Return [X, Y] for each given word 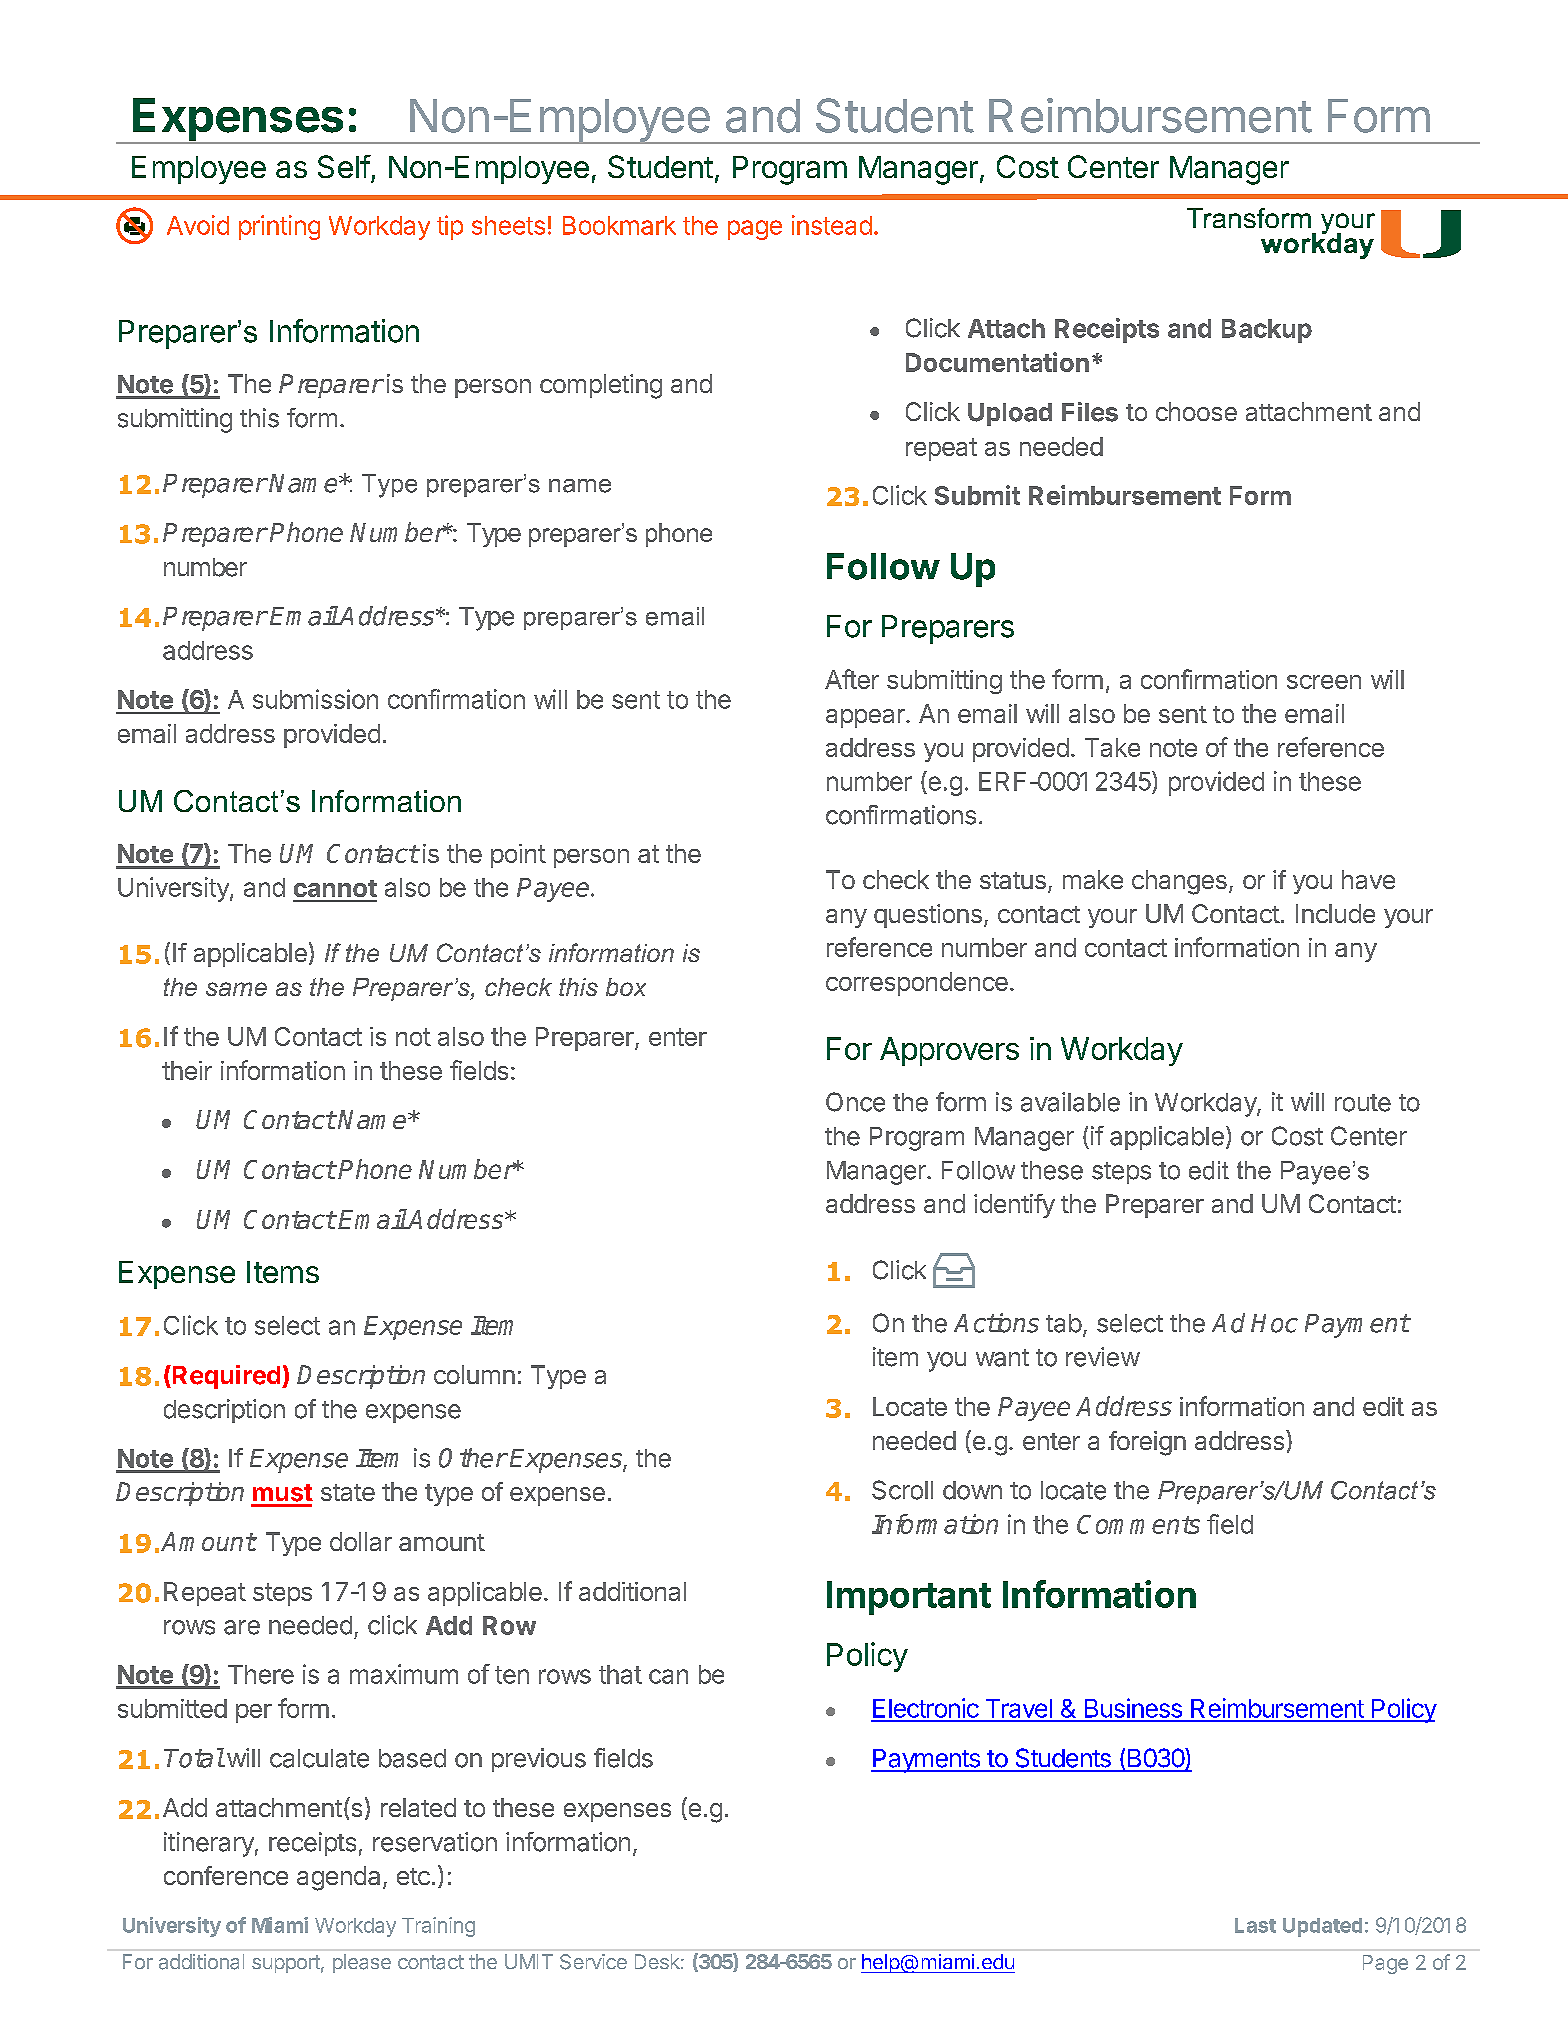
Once [855, 1102]
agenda [338, 1878]
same [236, 989]
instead [832, 225]
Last [1255, 1925]
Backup [1267, 331]
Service [593, 1962]
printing [279, 227]
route [1363, 1103]
